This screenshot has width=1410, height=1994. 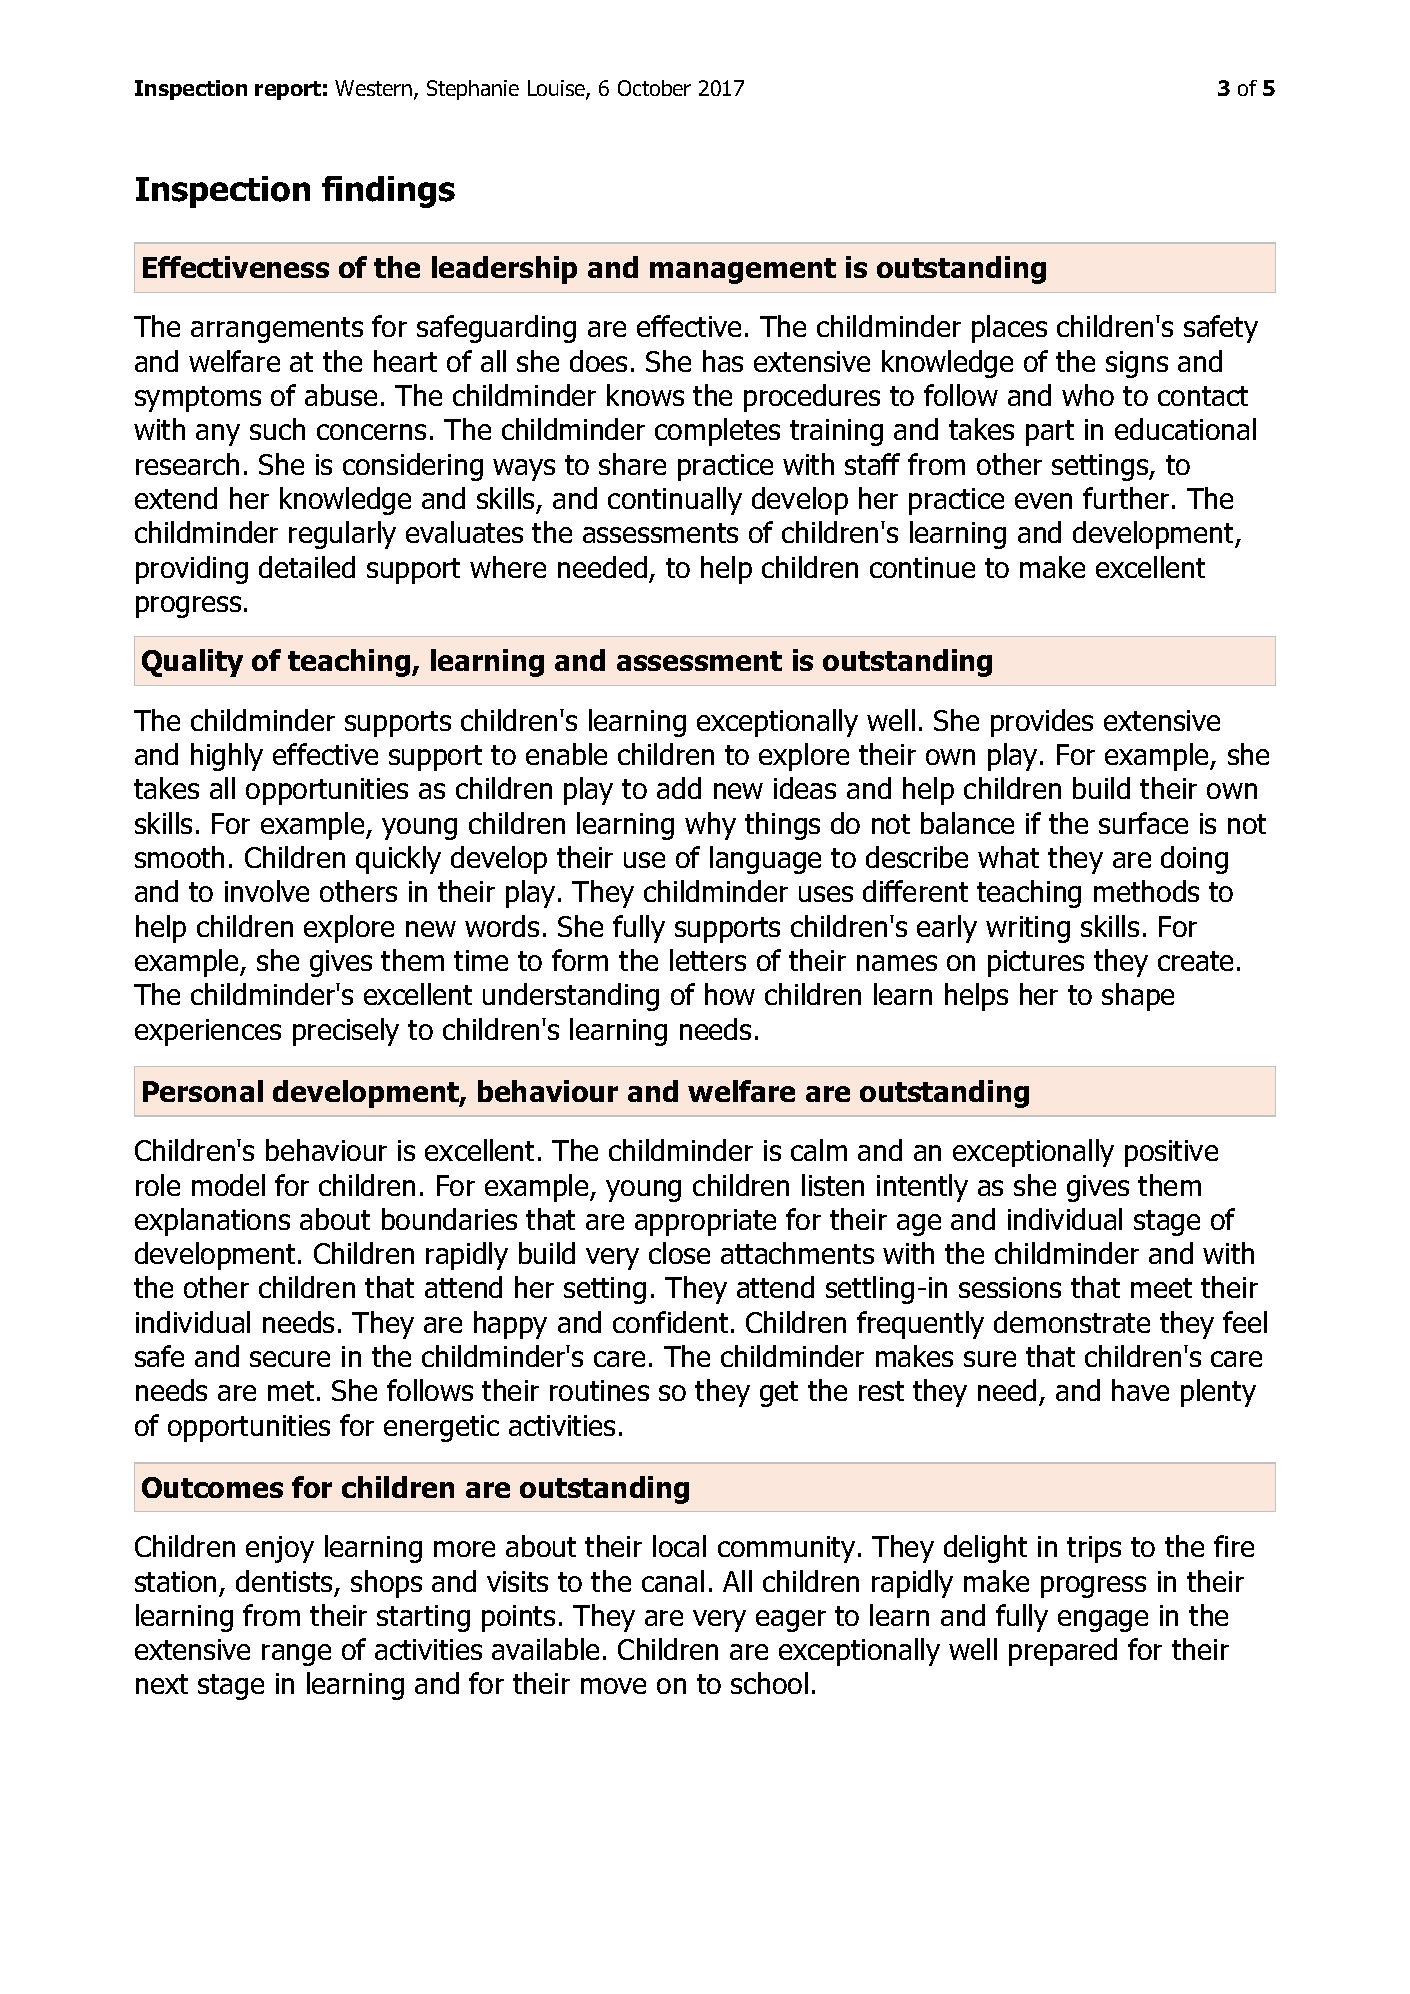 I want to click on such, so click(x=277, y=429).
